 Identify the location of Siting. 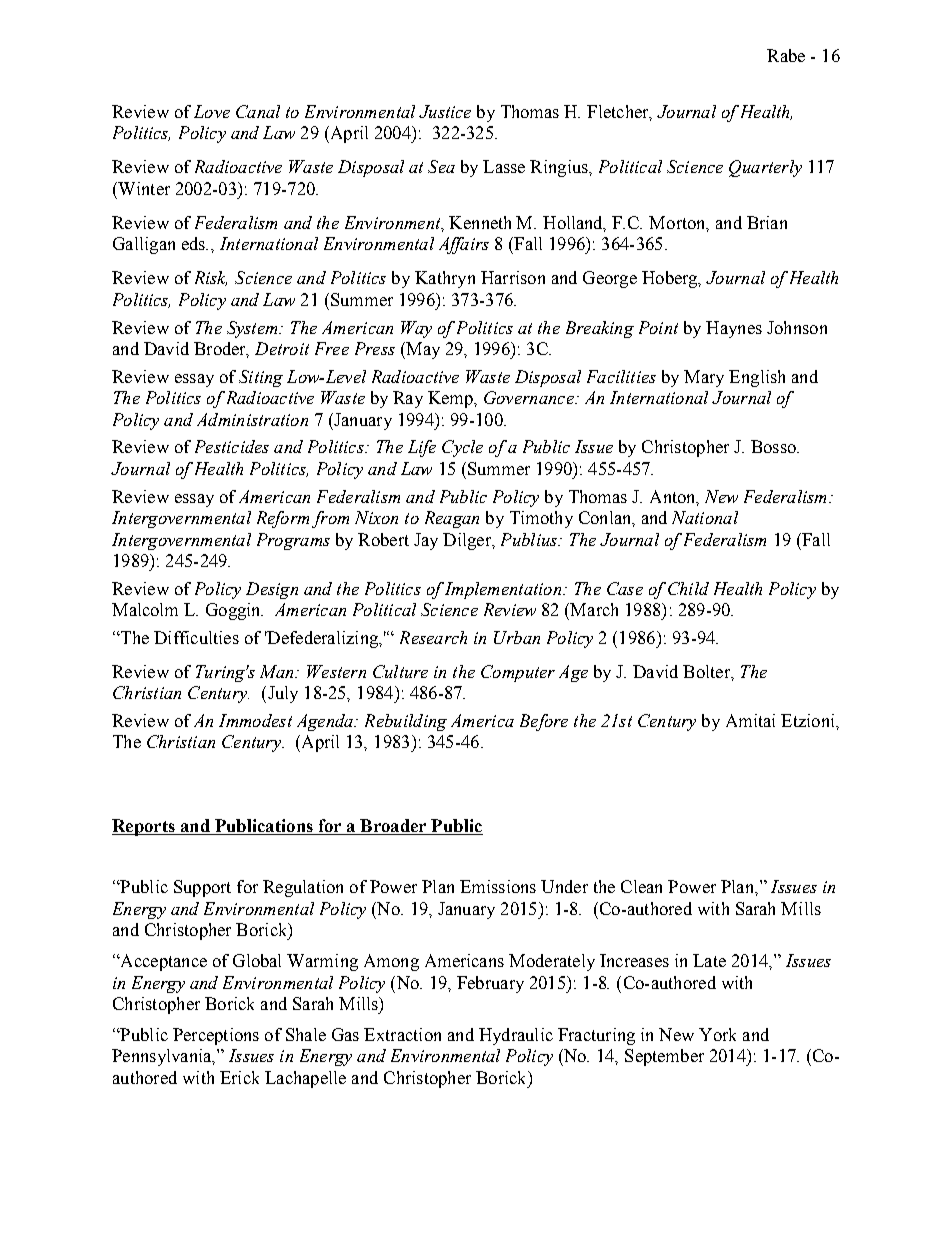
(261, 378).
